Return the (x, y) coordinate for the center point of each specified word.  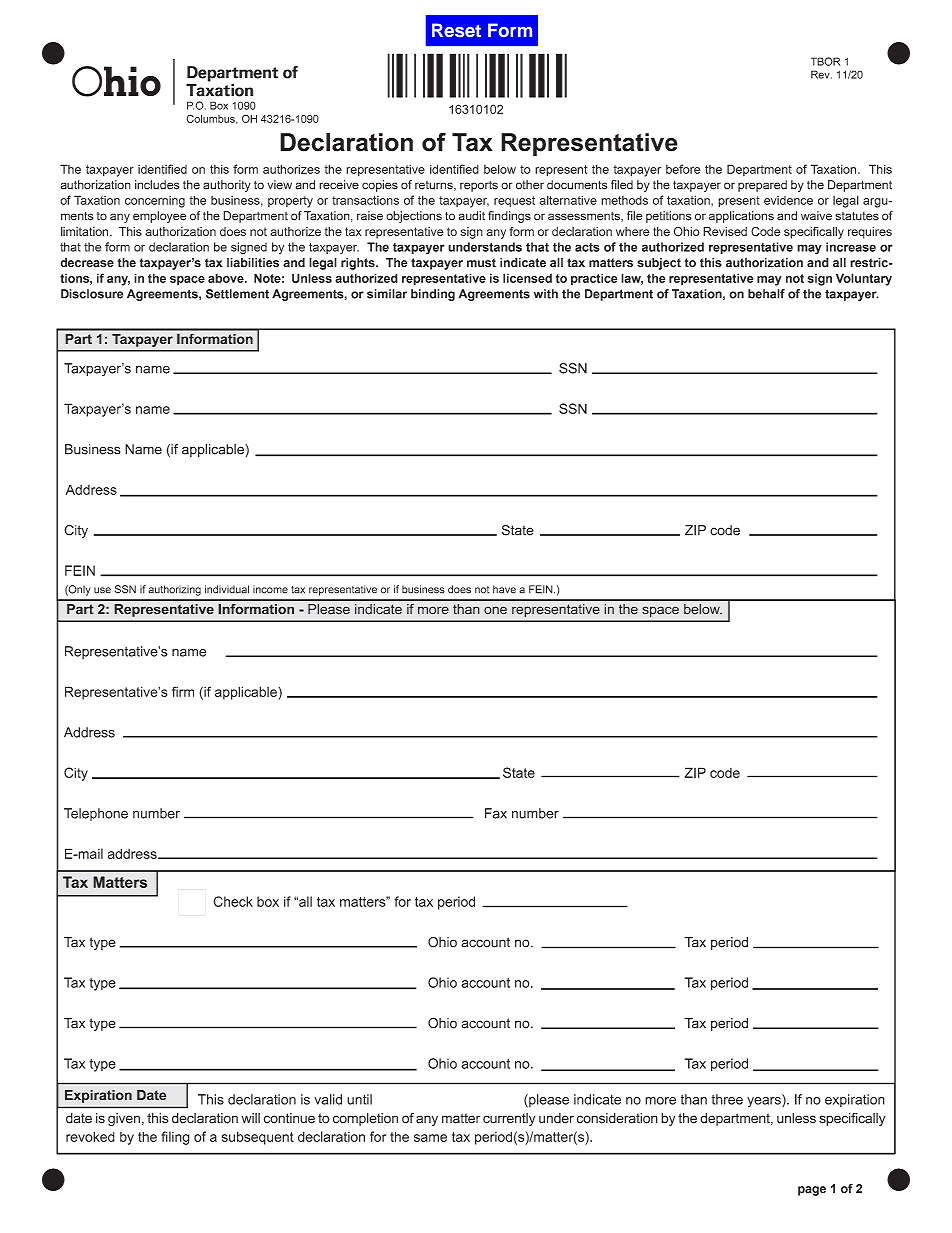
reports (479, 186)
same (430, 1138)
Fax (496, 813)
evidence (788, 200)
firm (183, 691)
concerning (155, 202)
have (504, 589)
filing (175, 1138)
